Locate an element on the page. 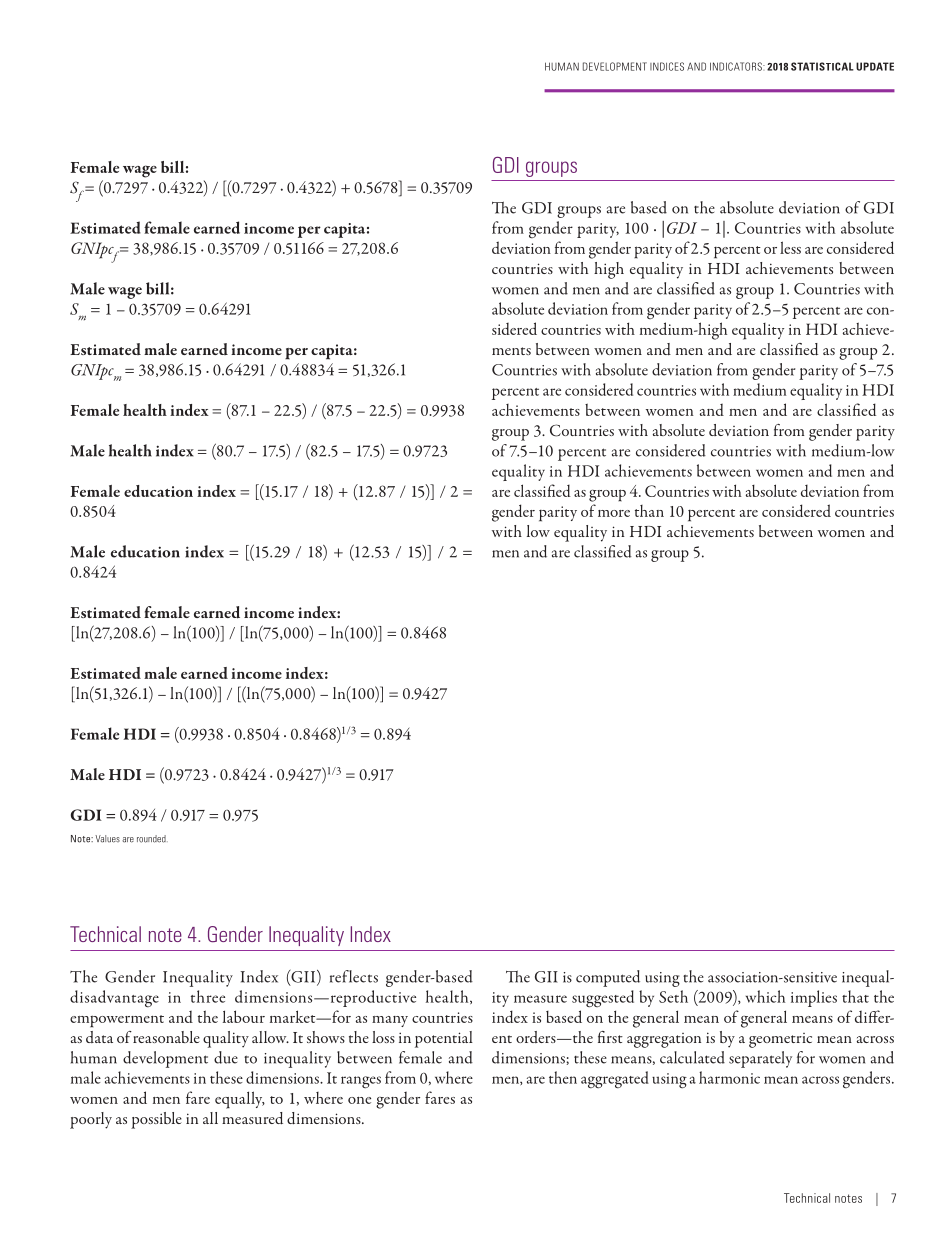 This document has height=1233, width=952. STATISTICAL is located at coordinates (822, 66).
